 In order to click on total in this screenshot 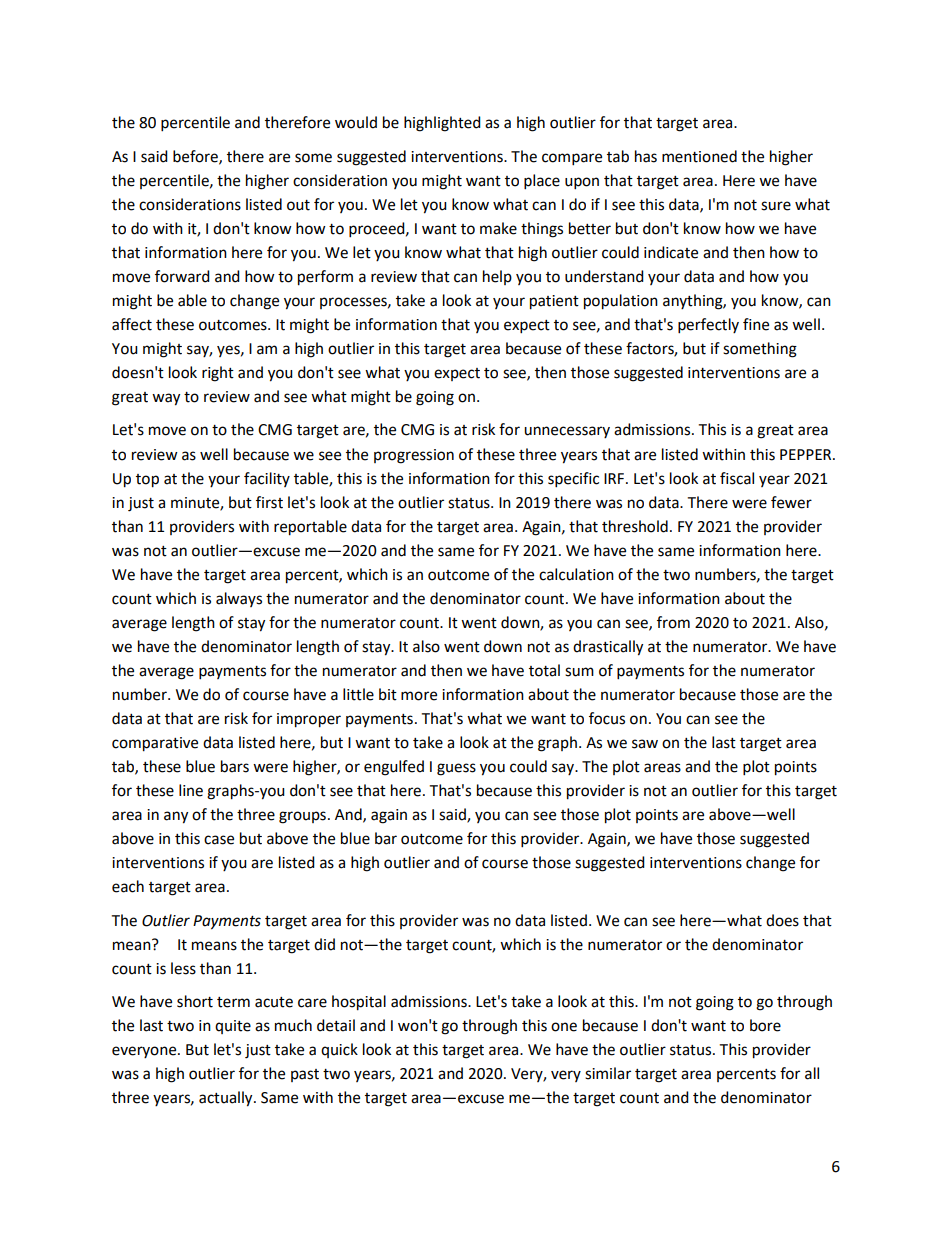, I will do `click(544, 670)`.
